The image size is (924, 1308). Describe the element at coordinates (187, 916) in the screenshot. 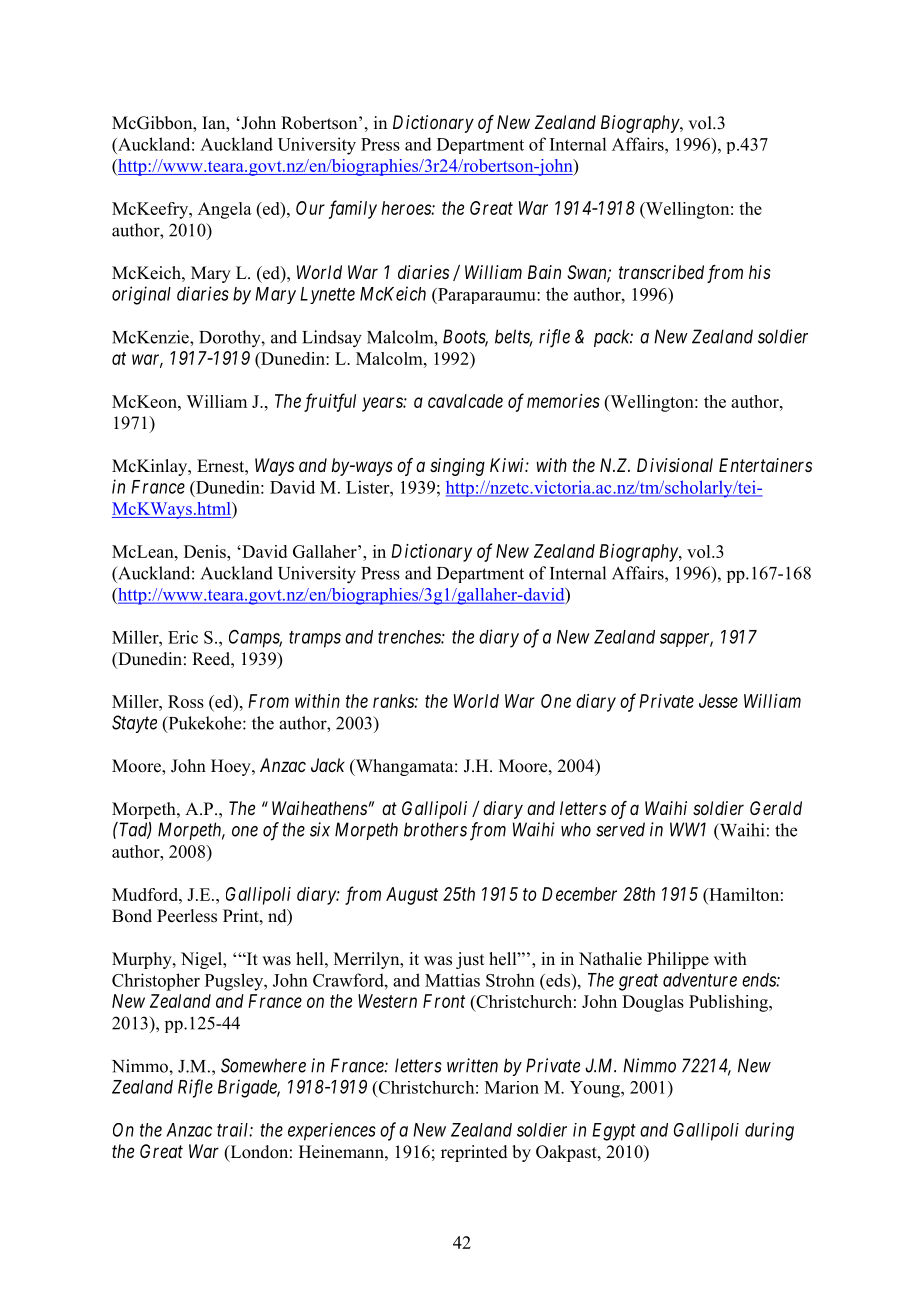

I see `Peerless` at that location.
